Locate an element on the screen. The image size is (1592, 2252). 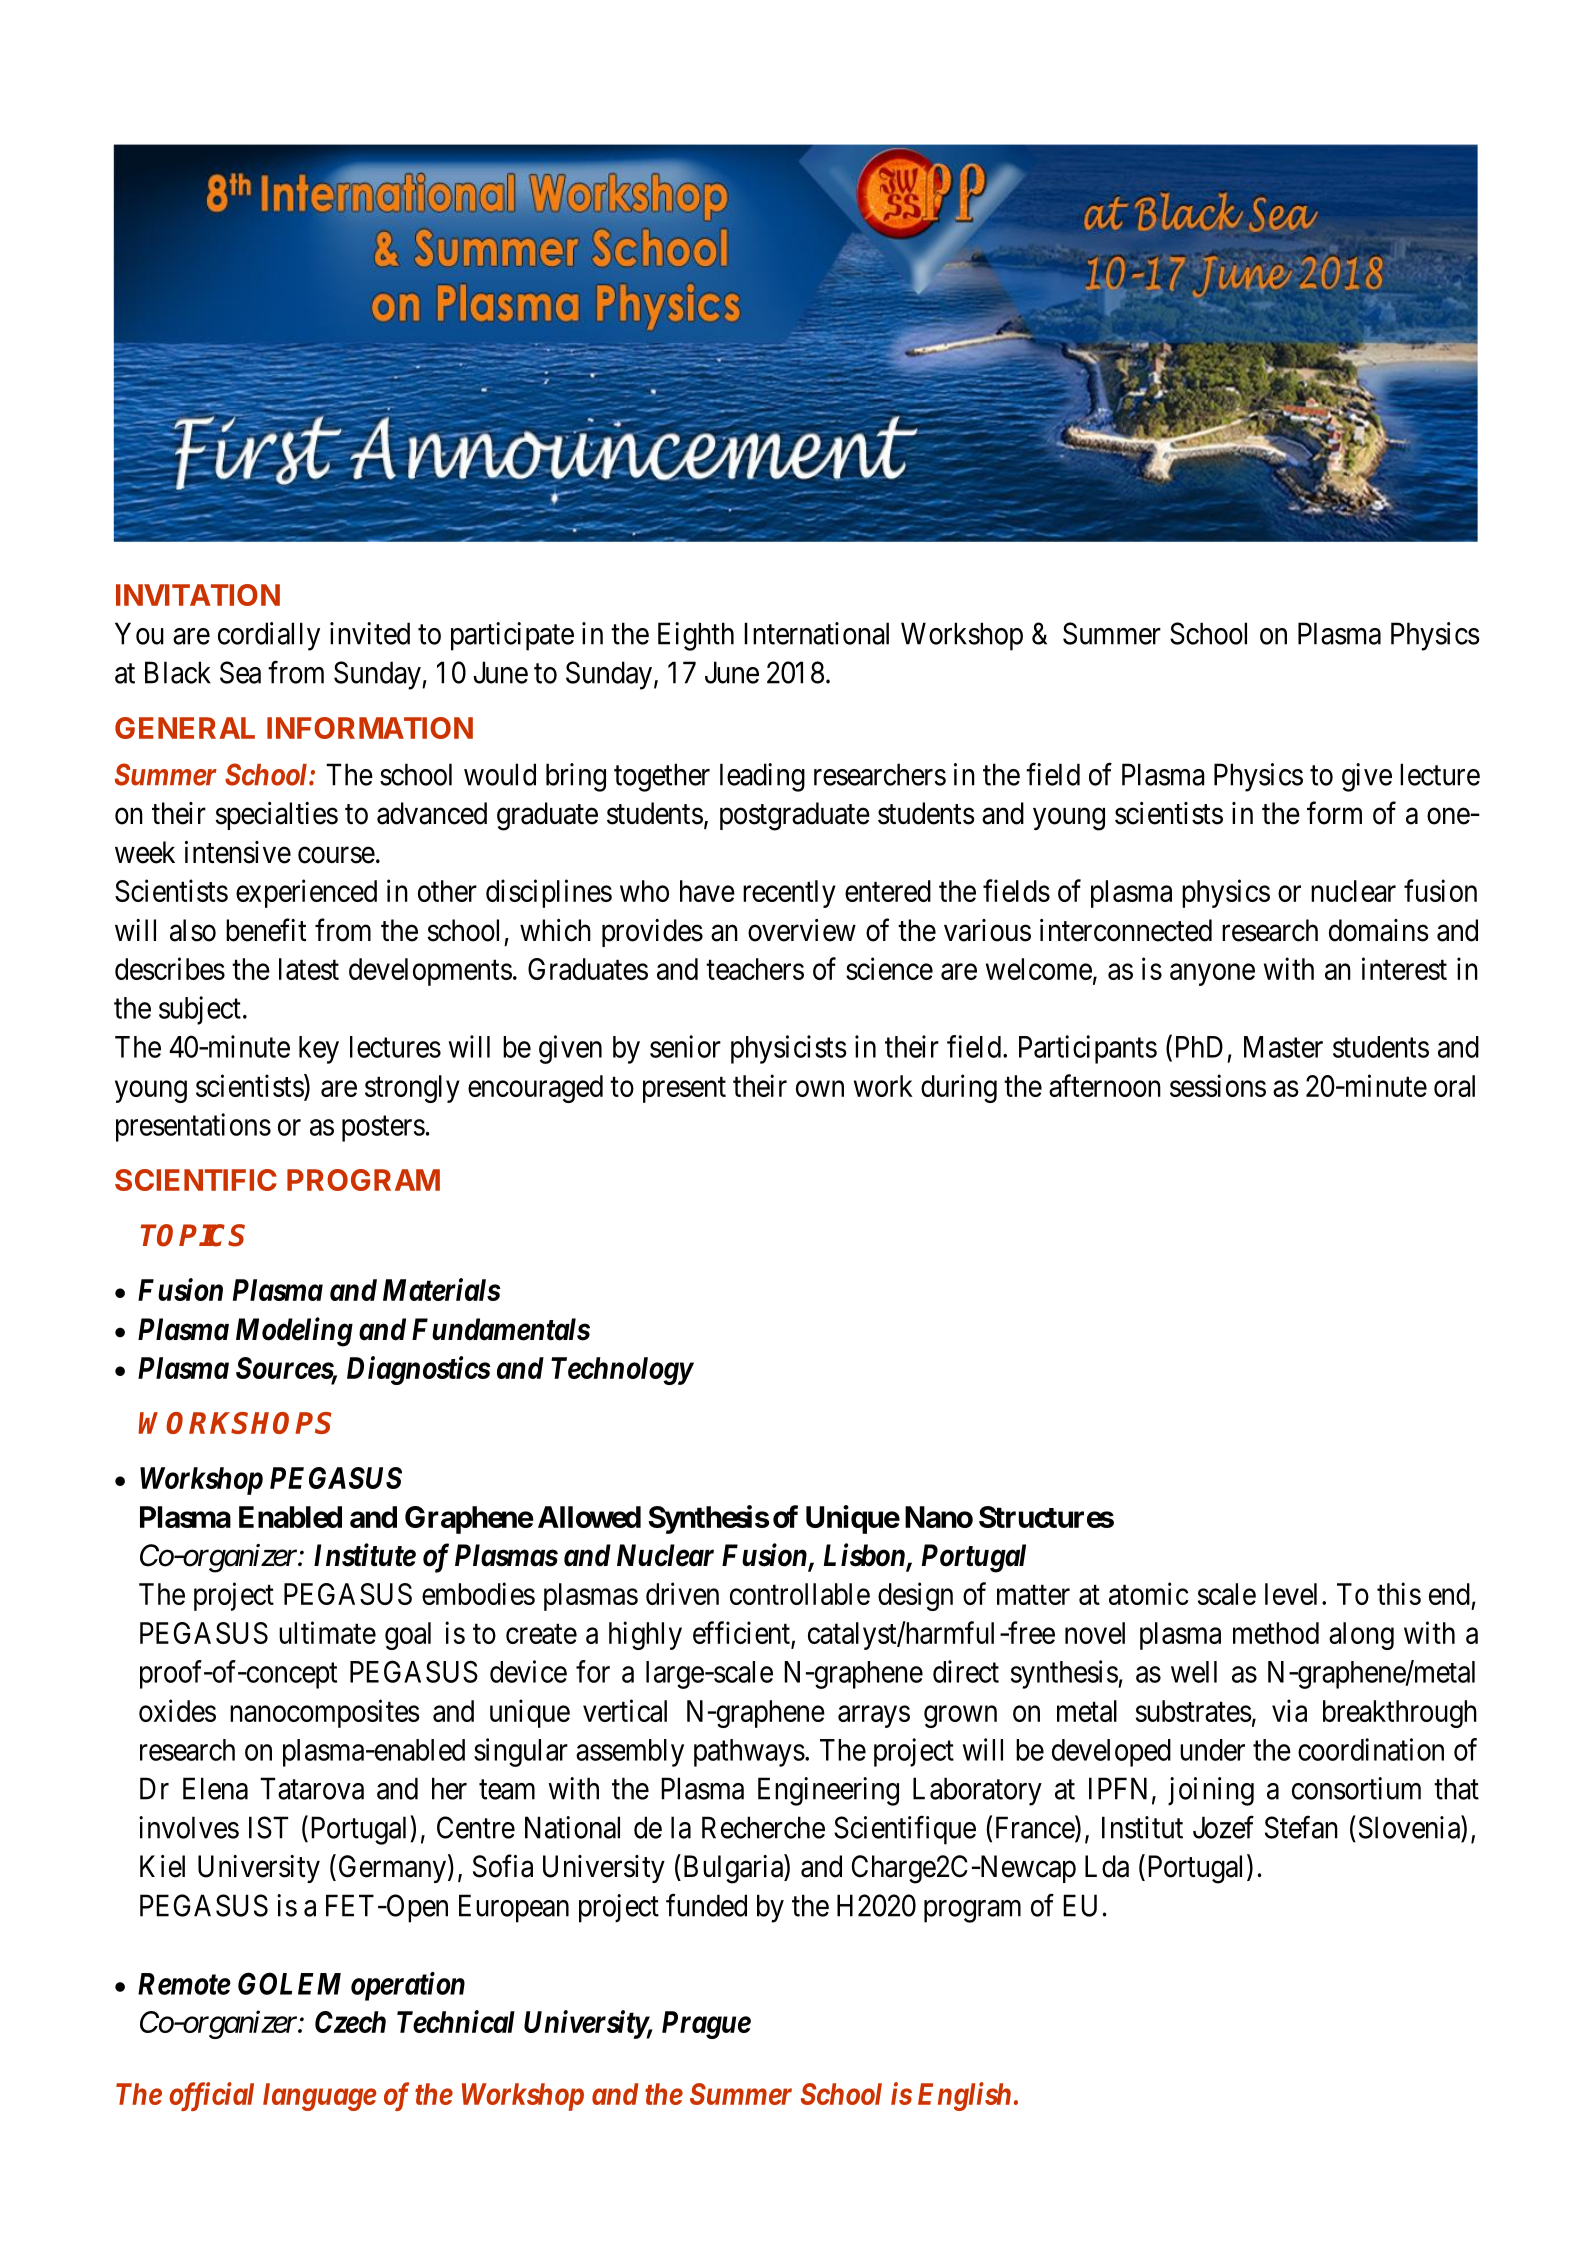
Master is located at coordinates (1283, 1047).
